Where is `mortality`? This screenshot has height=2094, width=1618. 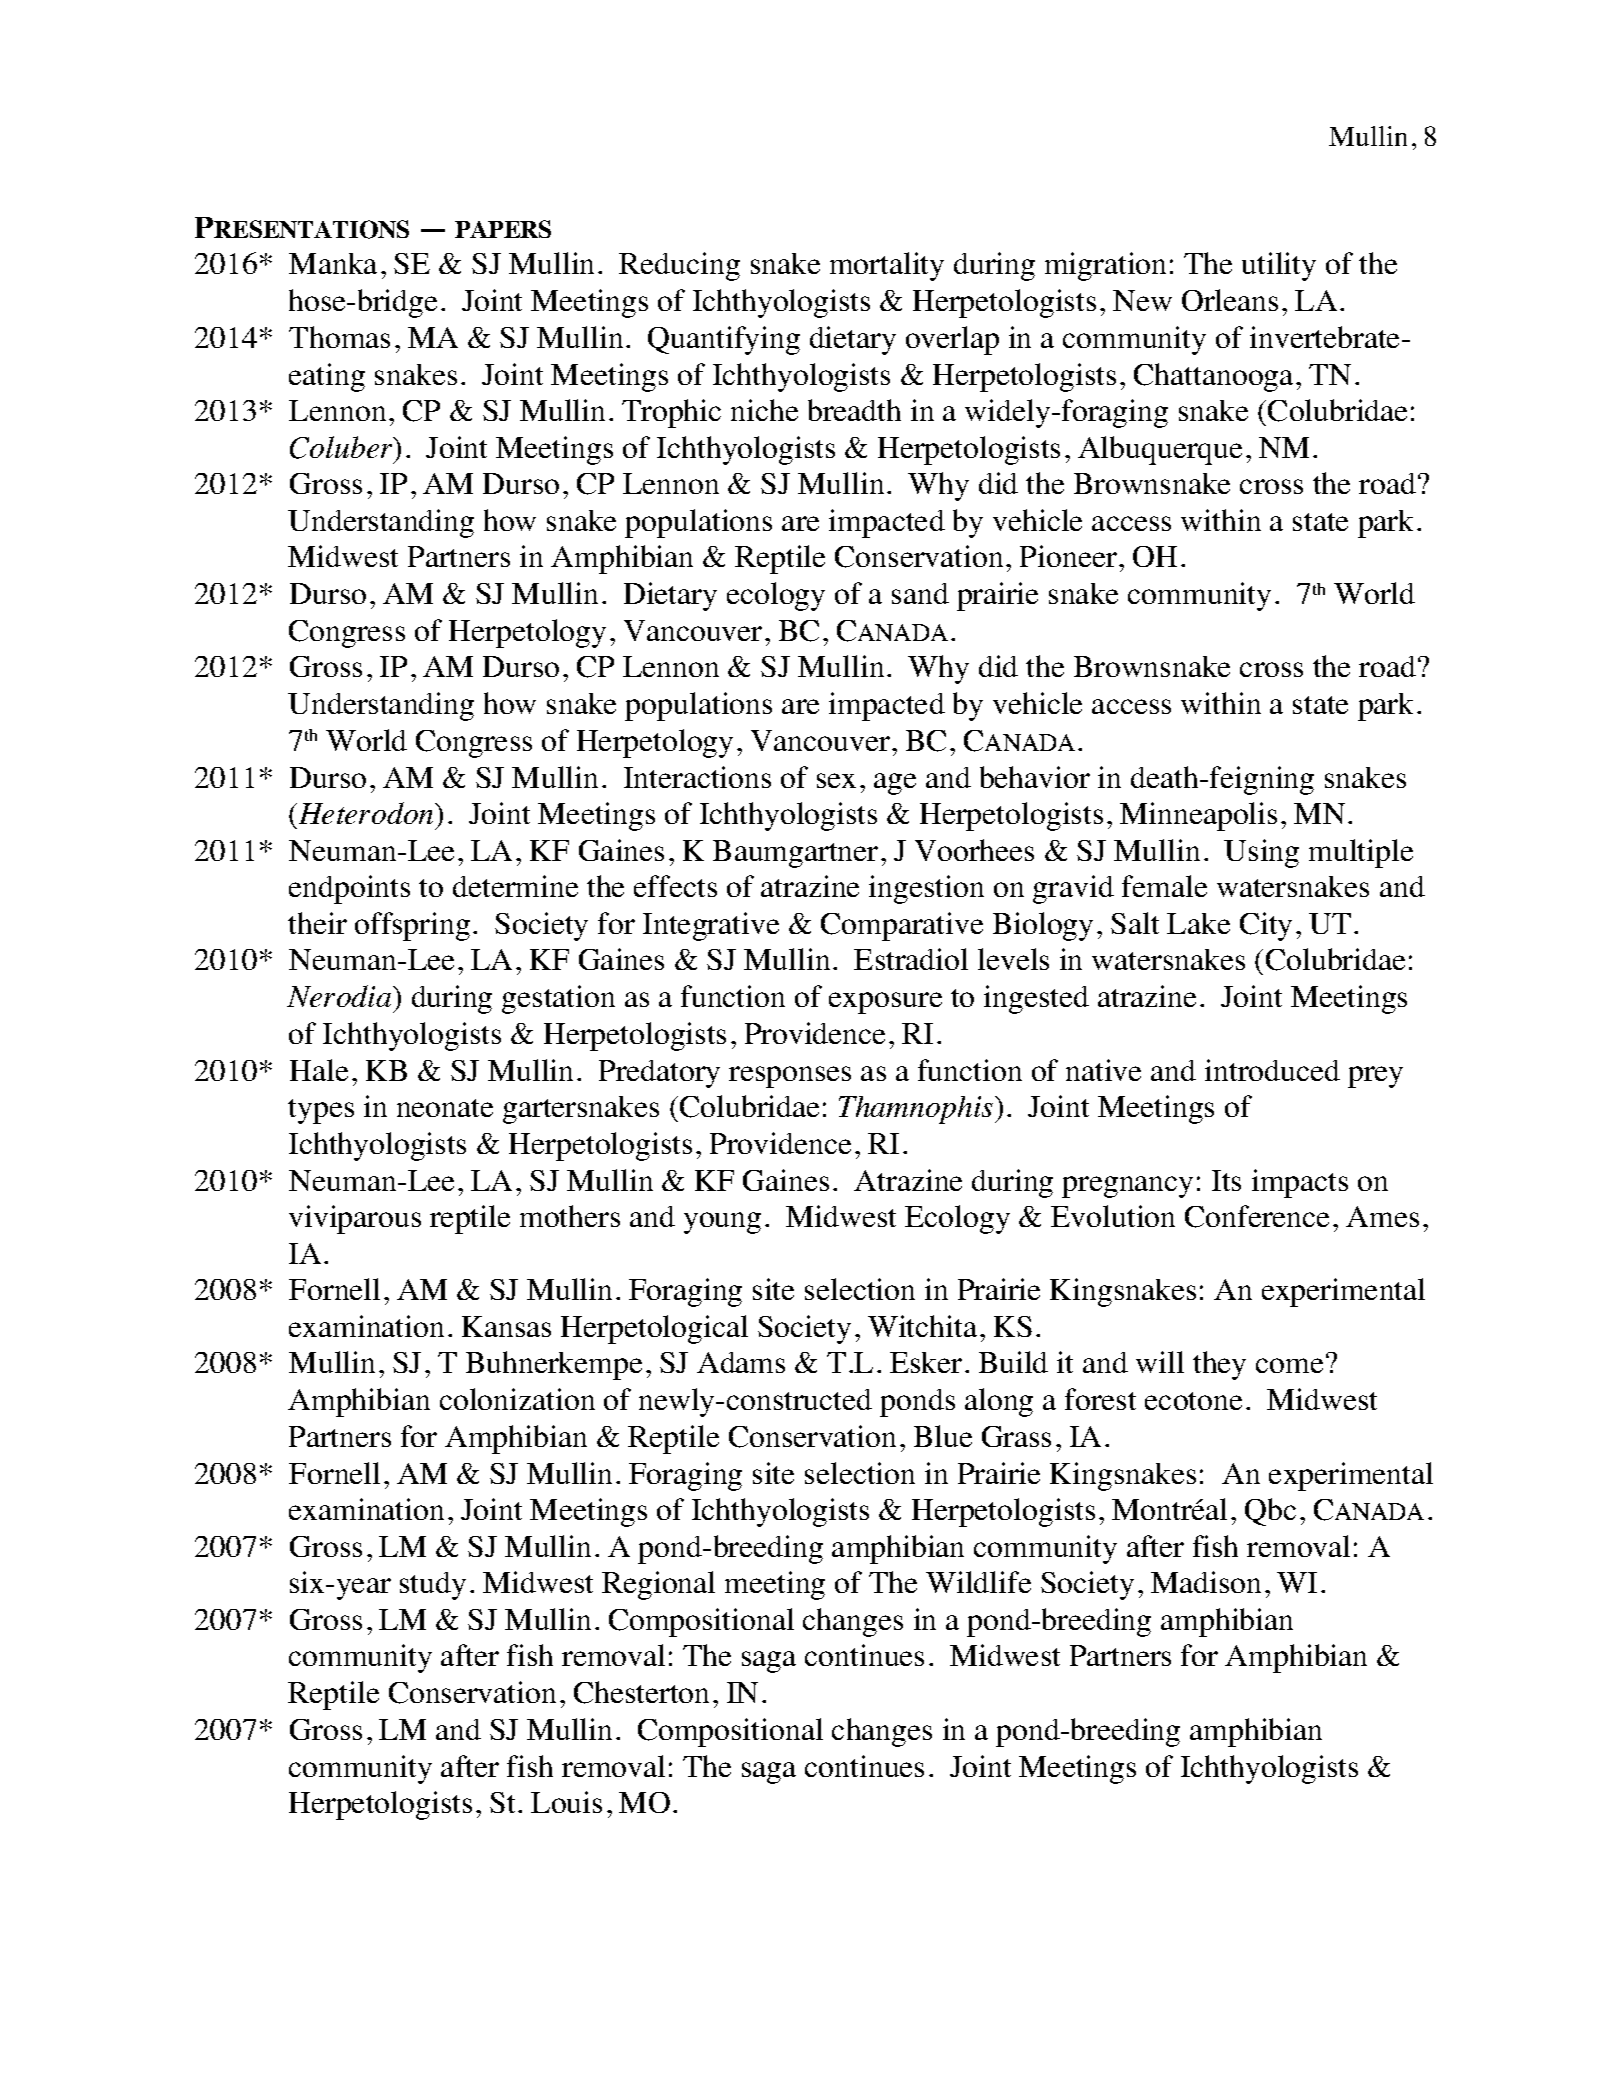 mortality is located at coordinates (887, 266).
